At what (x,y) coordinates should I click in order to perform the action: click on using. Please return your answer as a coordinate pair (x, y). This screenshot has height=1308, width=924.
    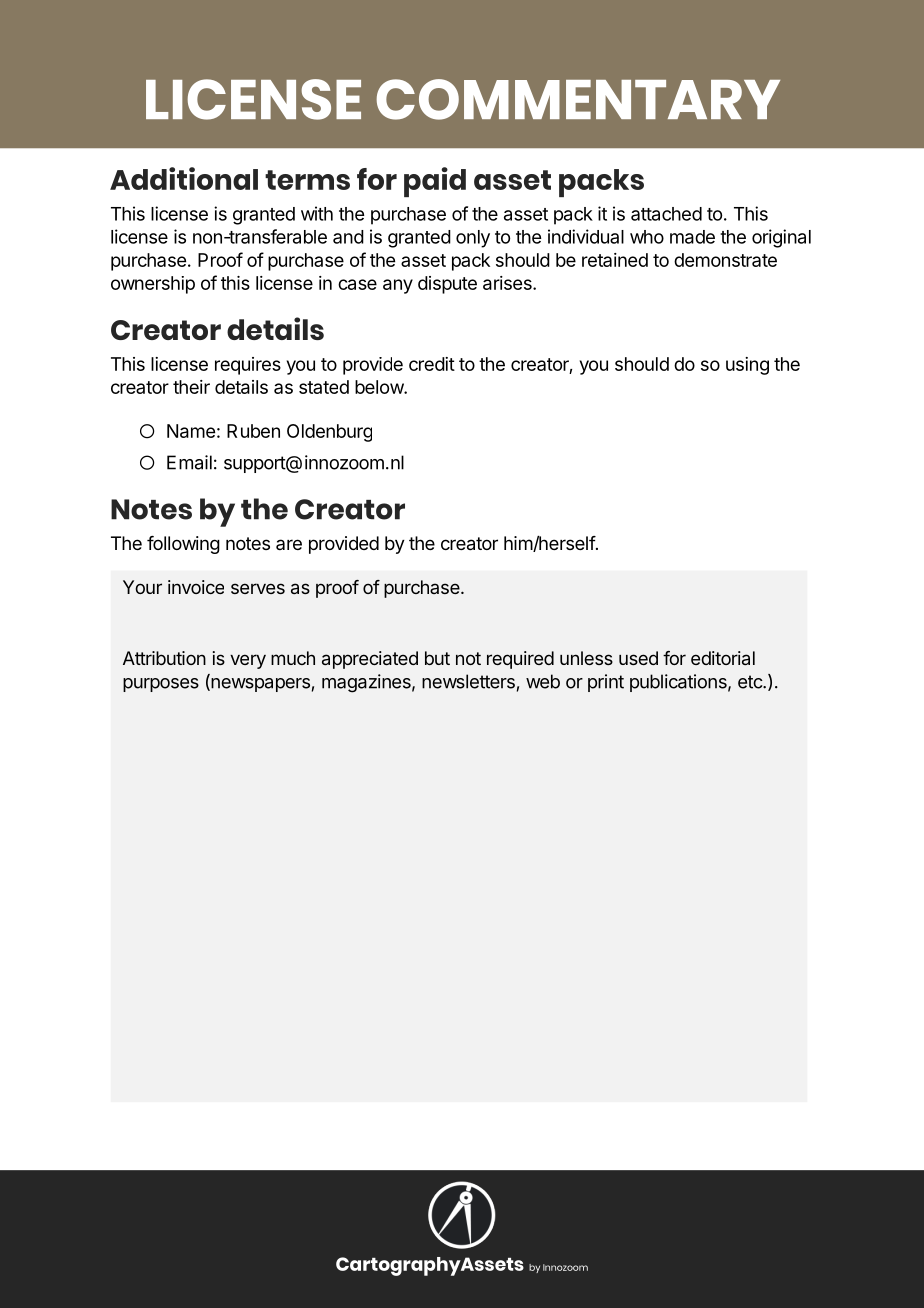
    Looking at the image, I should click on (747, 366).
